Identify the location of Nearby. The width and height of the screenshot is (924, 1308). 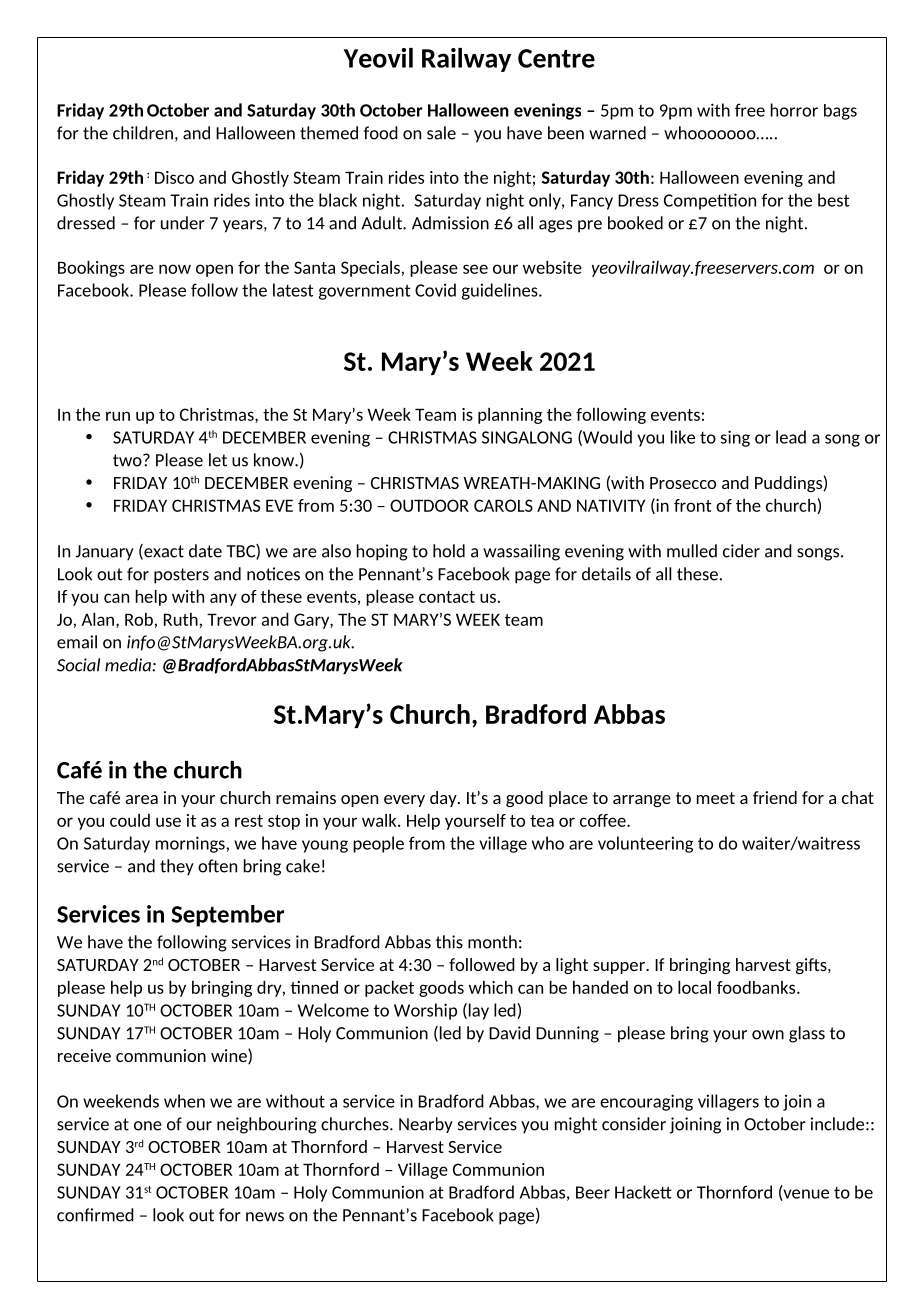
(426, 1125).
